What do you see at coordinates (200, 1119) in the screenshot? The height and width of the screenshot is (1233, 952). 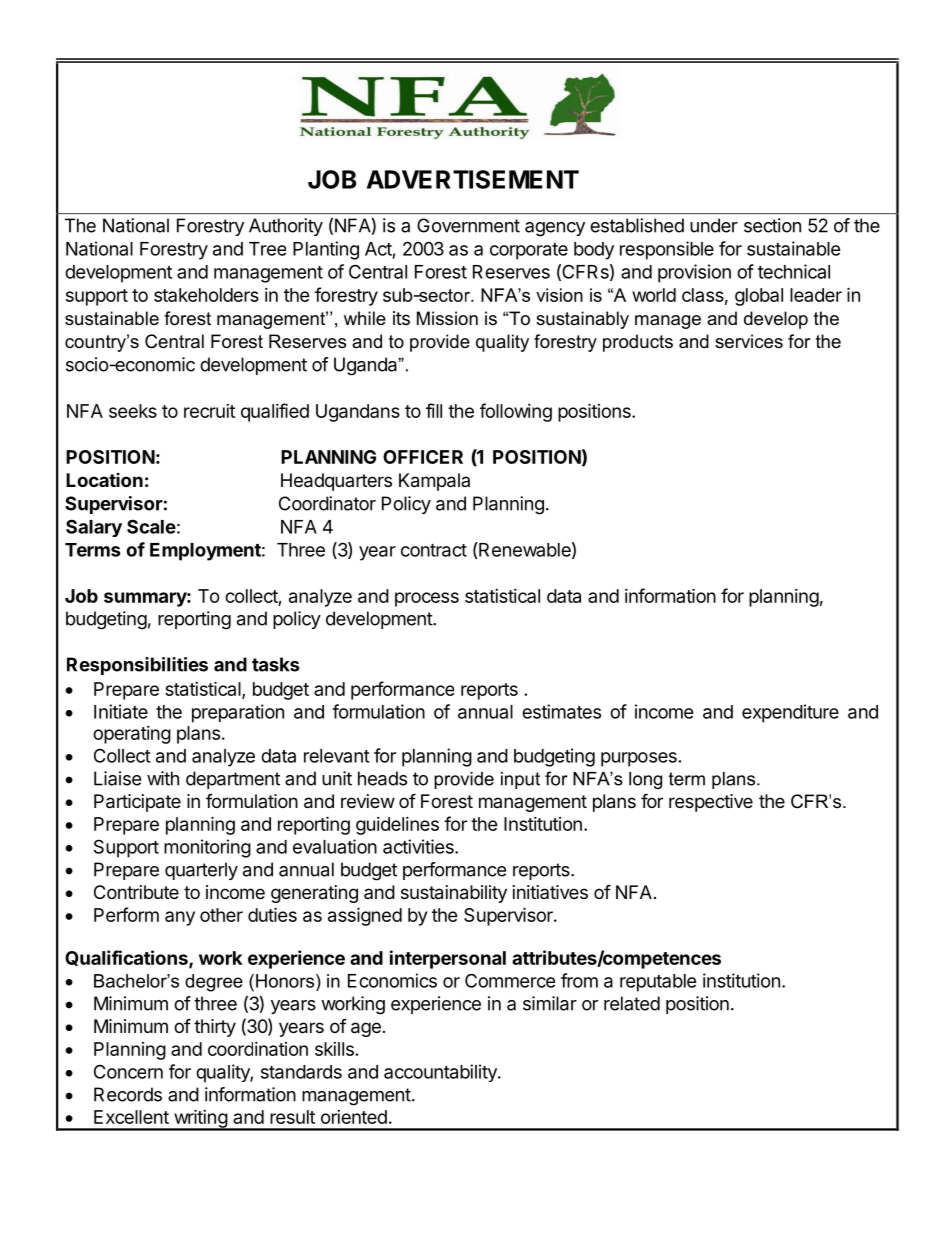 I see `writing` at bounding box center [200, 1119].
